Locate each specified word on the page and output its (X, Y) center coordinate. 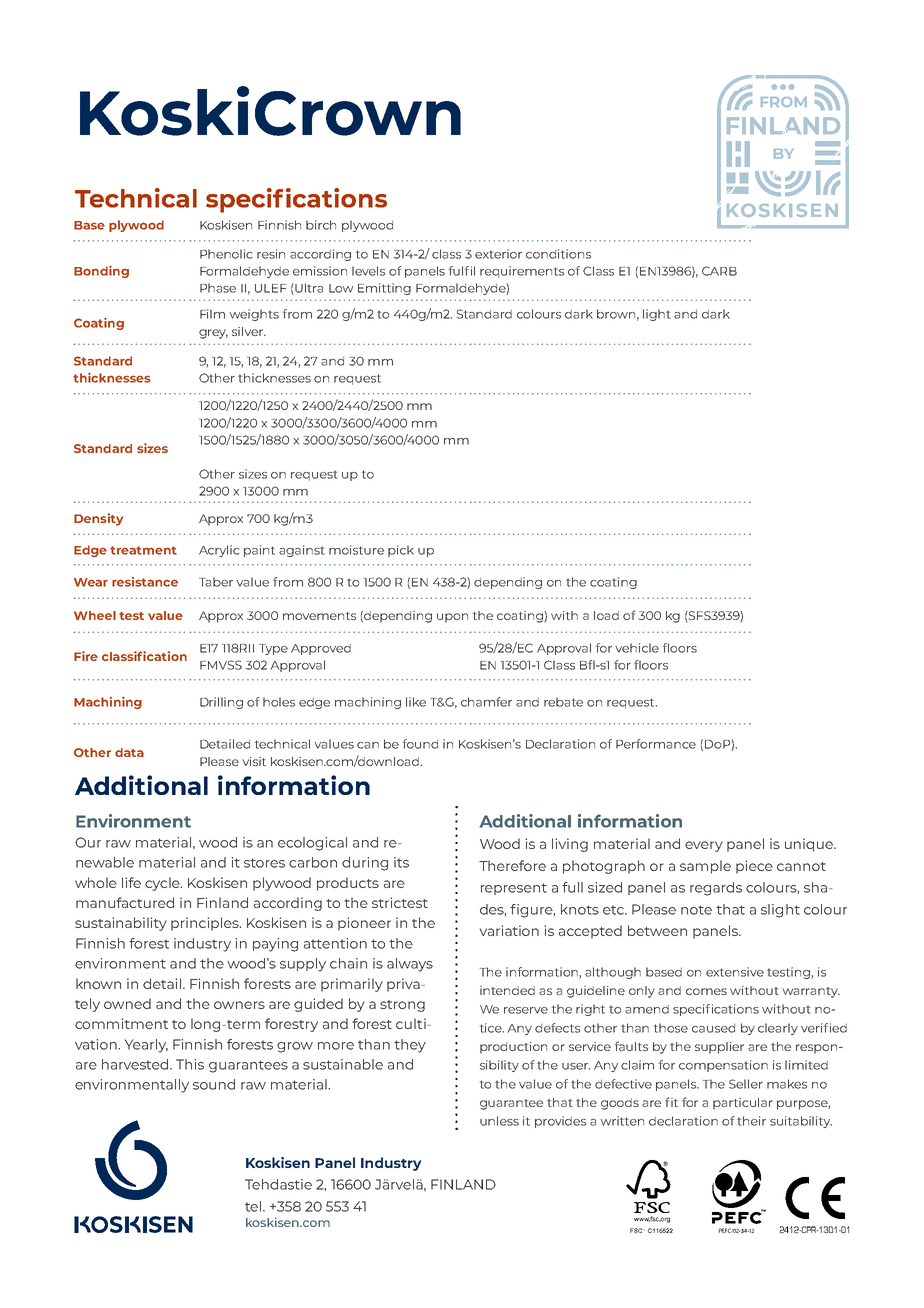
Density (98, 519)
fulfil (462, 271)
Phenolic (226, 254)
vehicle (637, 648)
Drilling (221, 703)
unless (499, 1121)
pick (401, 551)
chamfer (486, 702)
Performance (656, 744)
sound (214, 1084)
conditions (558, 254)
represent (514, 889)
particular (743, 1104)
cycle (163, 884)
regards (716, 889)
